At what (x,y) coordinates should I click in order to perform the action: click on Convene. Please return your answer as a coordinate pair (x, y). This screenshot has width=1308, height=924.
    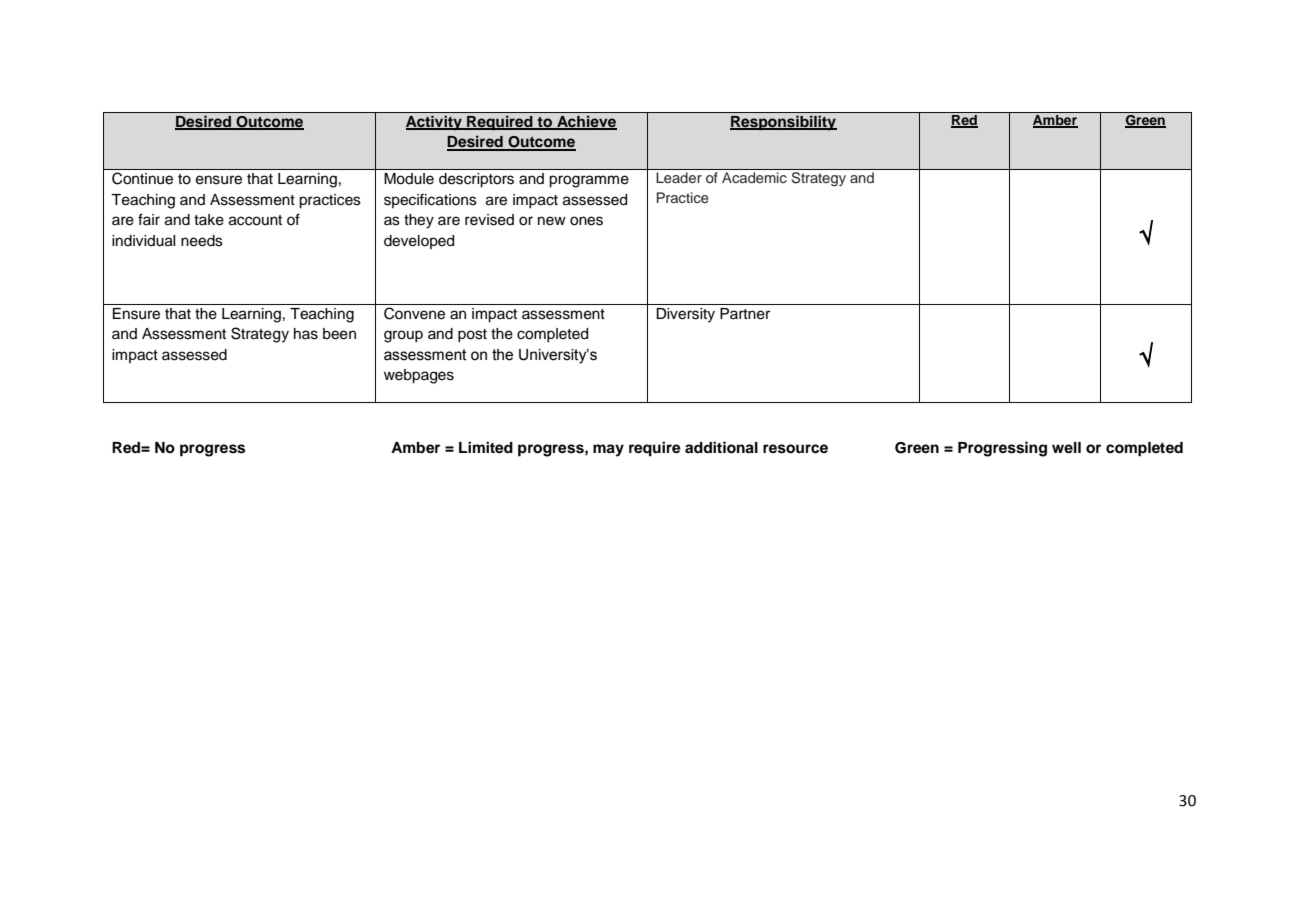
    Looking at the image, I should click on (414, 313).
